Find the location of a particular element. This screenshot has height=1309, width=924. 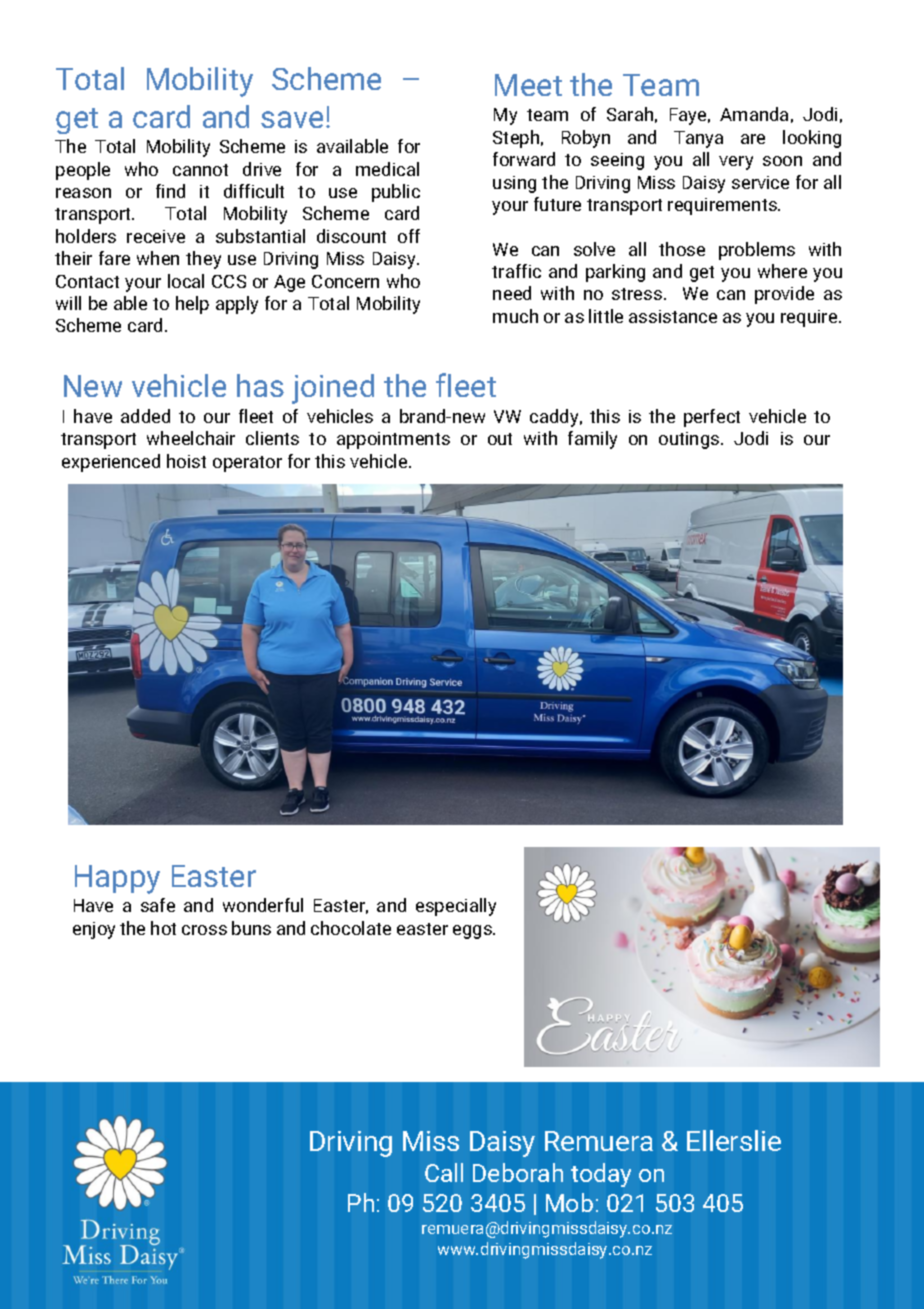

Call is located at coordinates (444, 1172).
